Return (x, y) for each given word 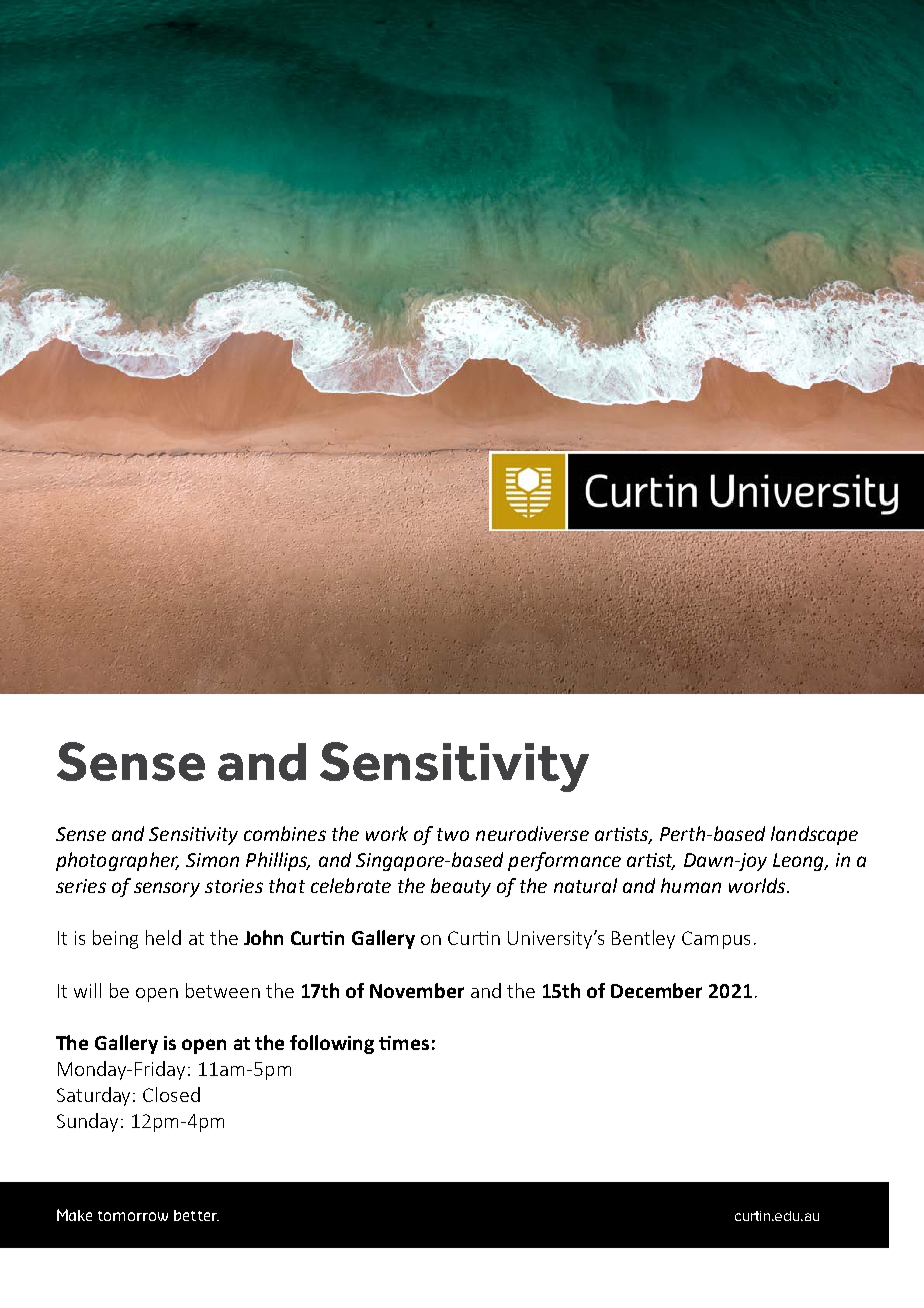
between (223, 990)
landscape (814, 835)
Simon (212, 860)
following (332, 1044)
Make (74, 1215)
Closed (171, 1094)
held (163, 937)
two (453, 834)
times (404, 1043)
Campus (716, 940)
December (656, 990)
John (263, 937)
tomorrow (133, 1216)
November (417, 990)
